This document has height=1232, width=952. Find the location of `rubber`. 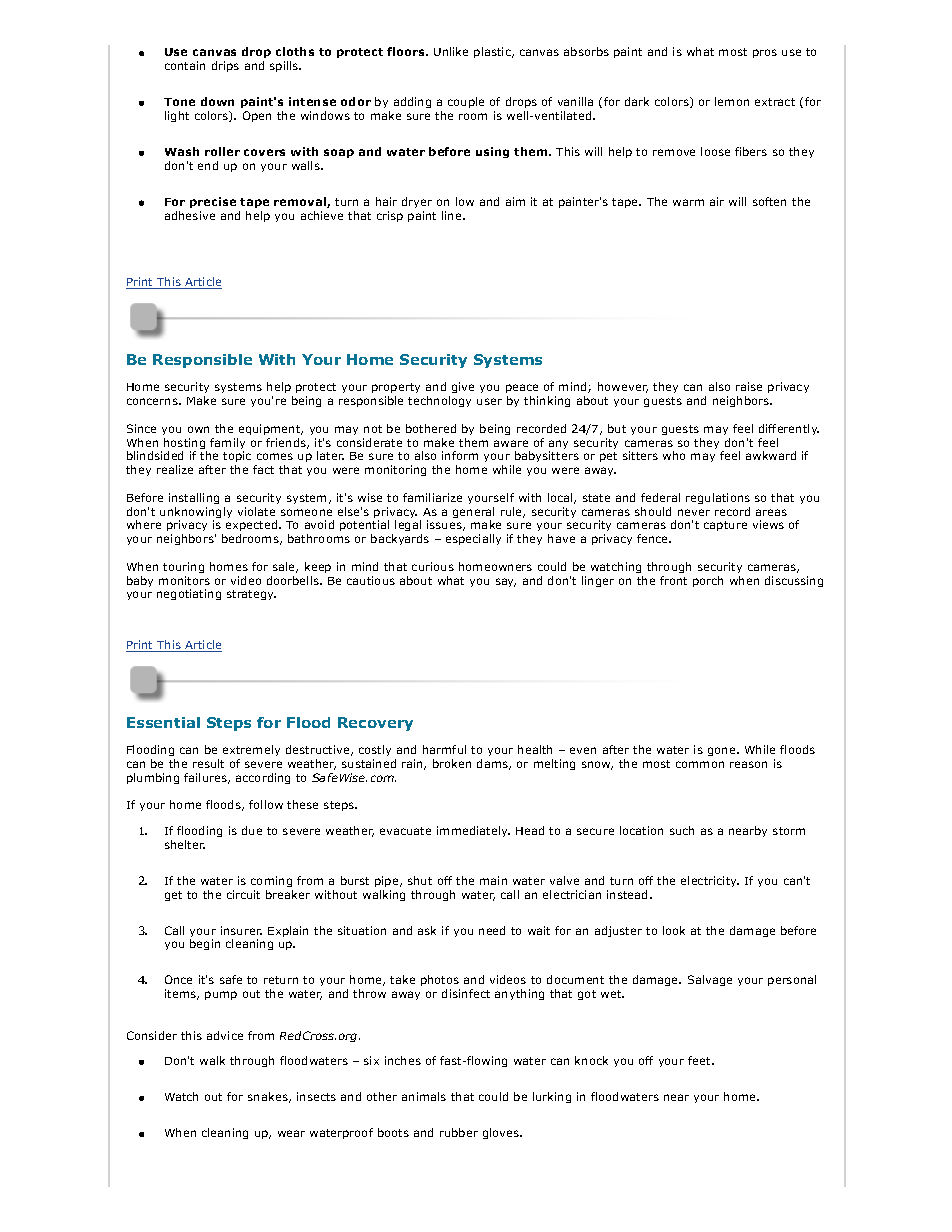

rubber is located at coordinates (459, 1132).
